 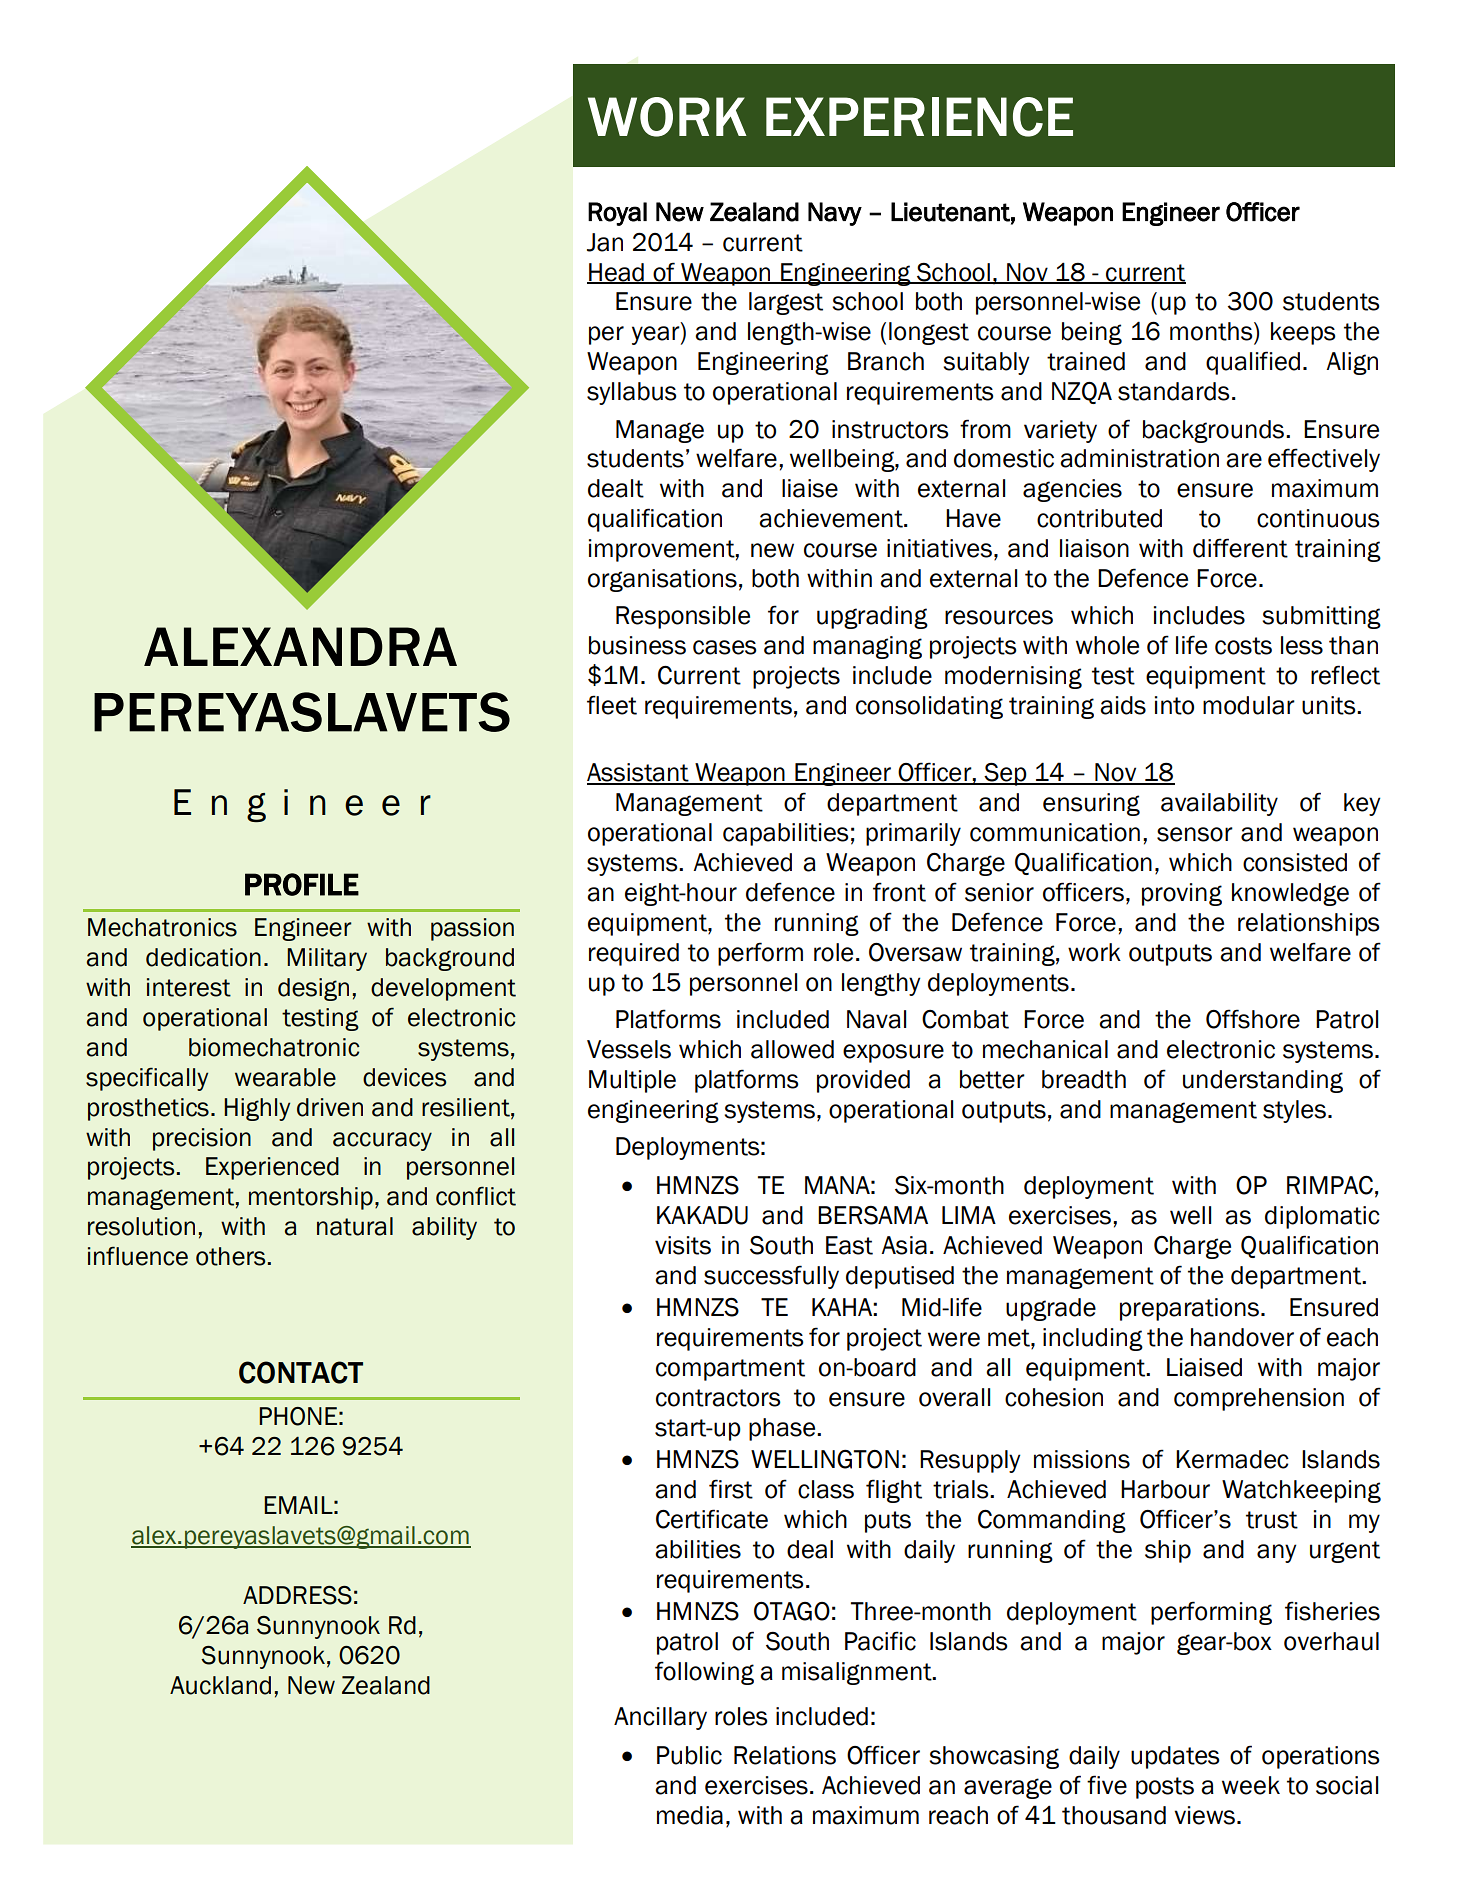 I want to click on keeps, so click(x=1303, y=333).
